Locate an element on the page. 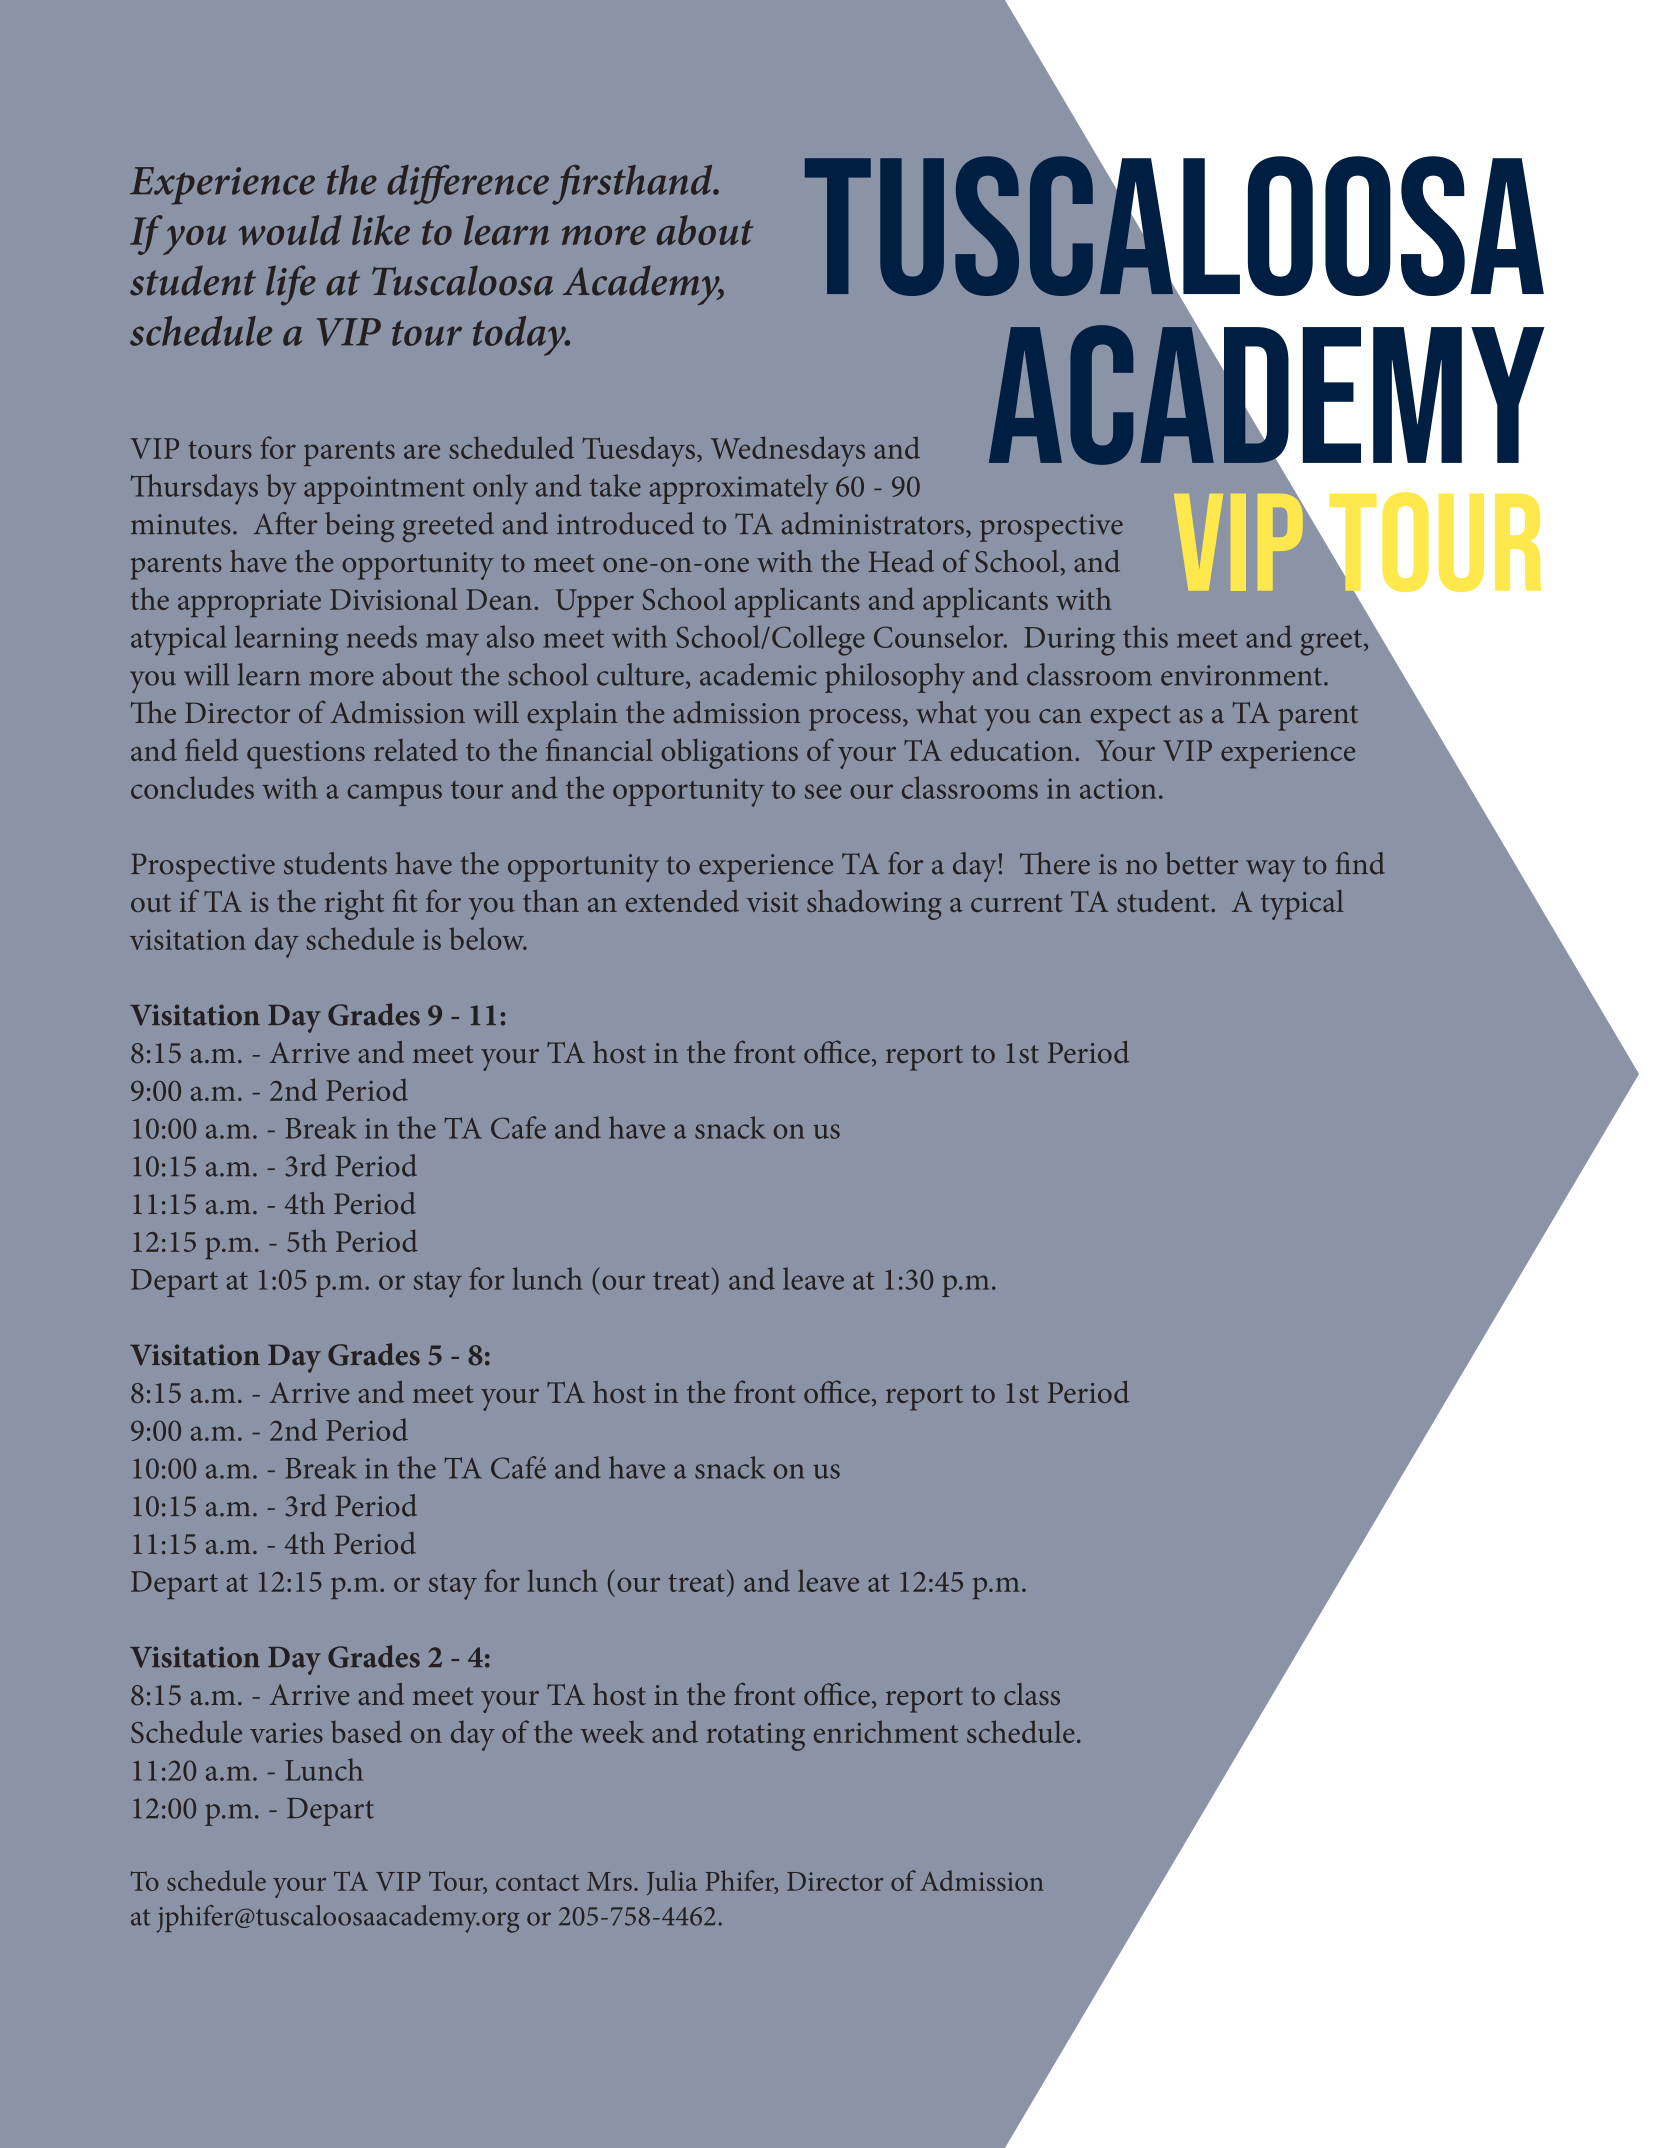  extended is located at coordinates (682, 901).
